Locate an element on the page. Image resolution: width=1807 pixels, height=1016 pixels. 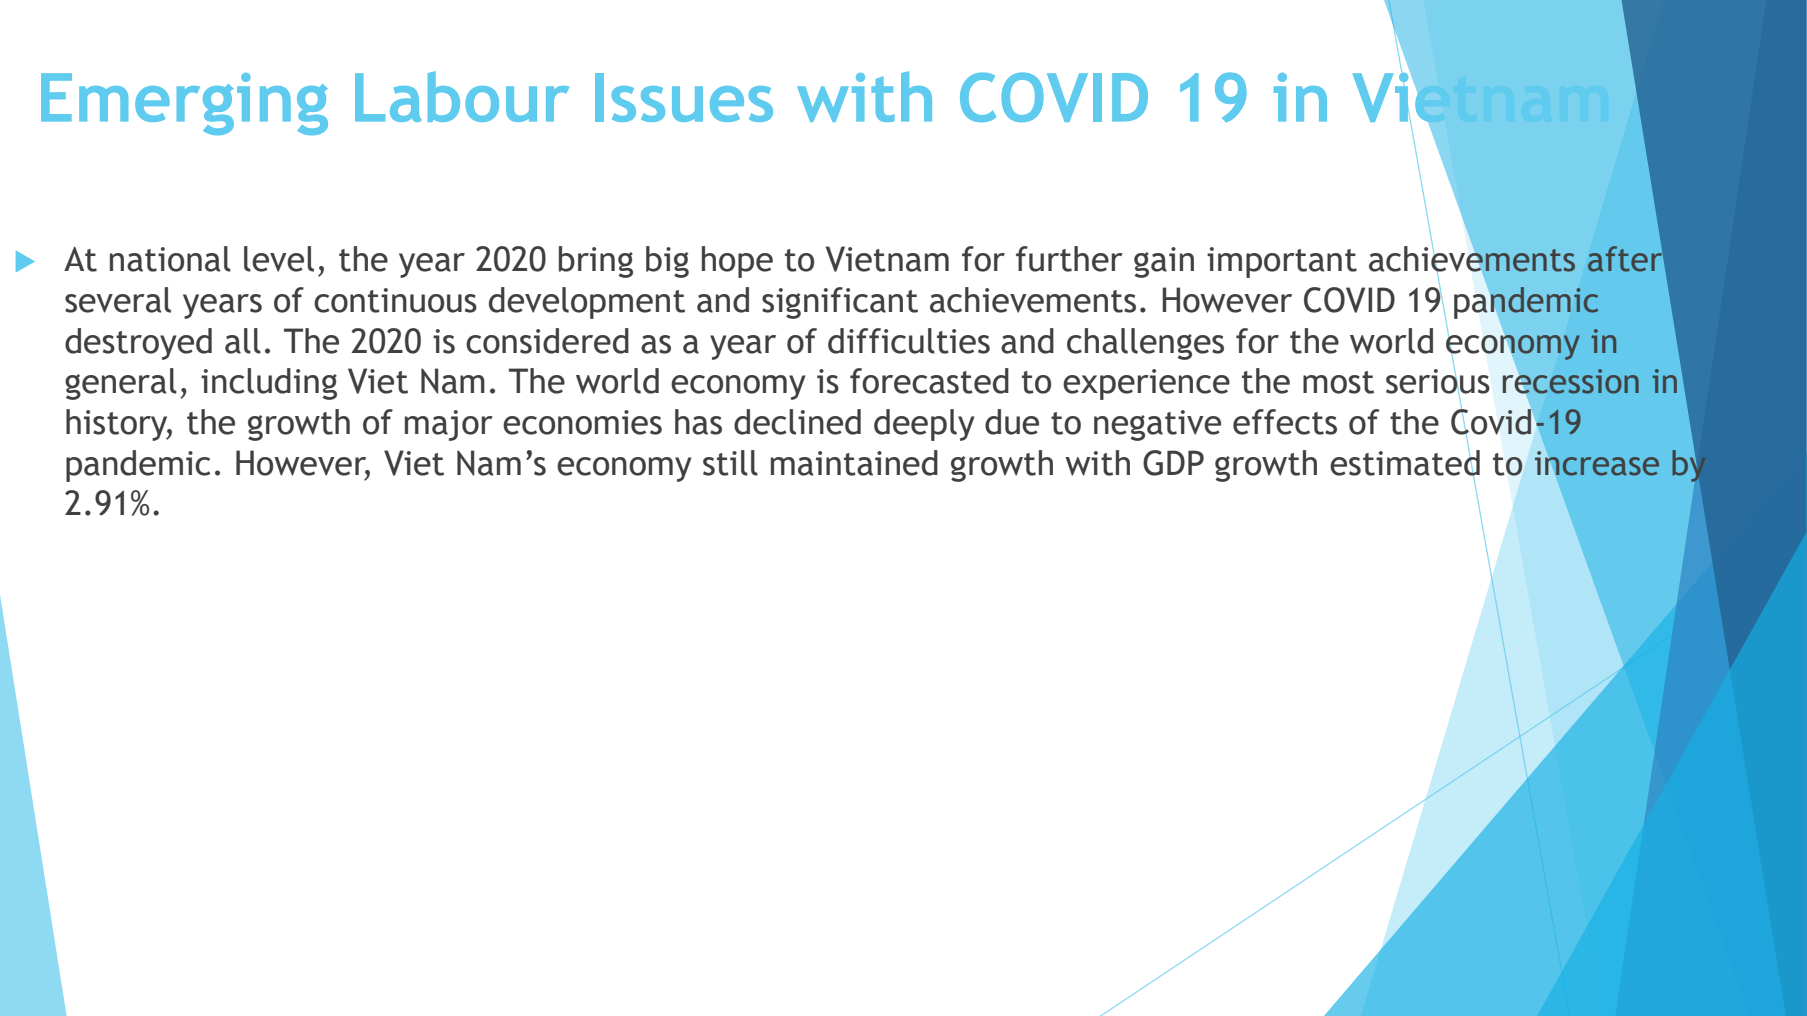
estimated is located at coordinates (1405, 462).
